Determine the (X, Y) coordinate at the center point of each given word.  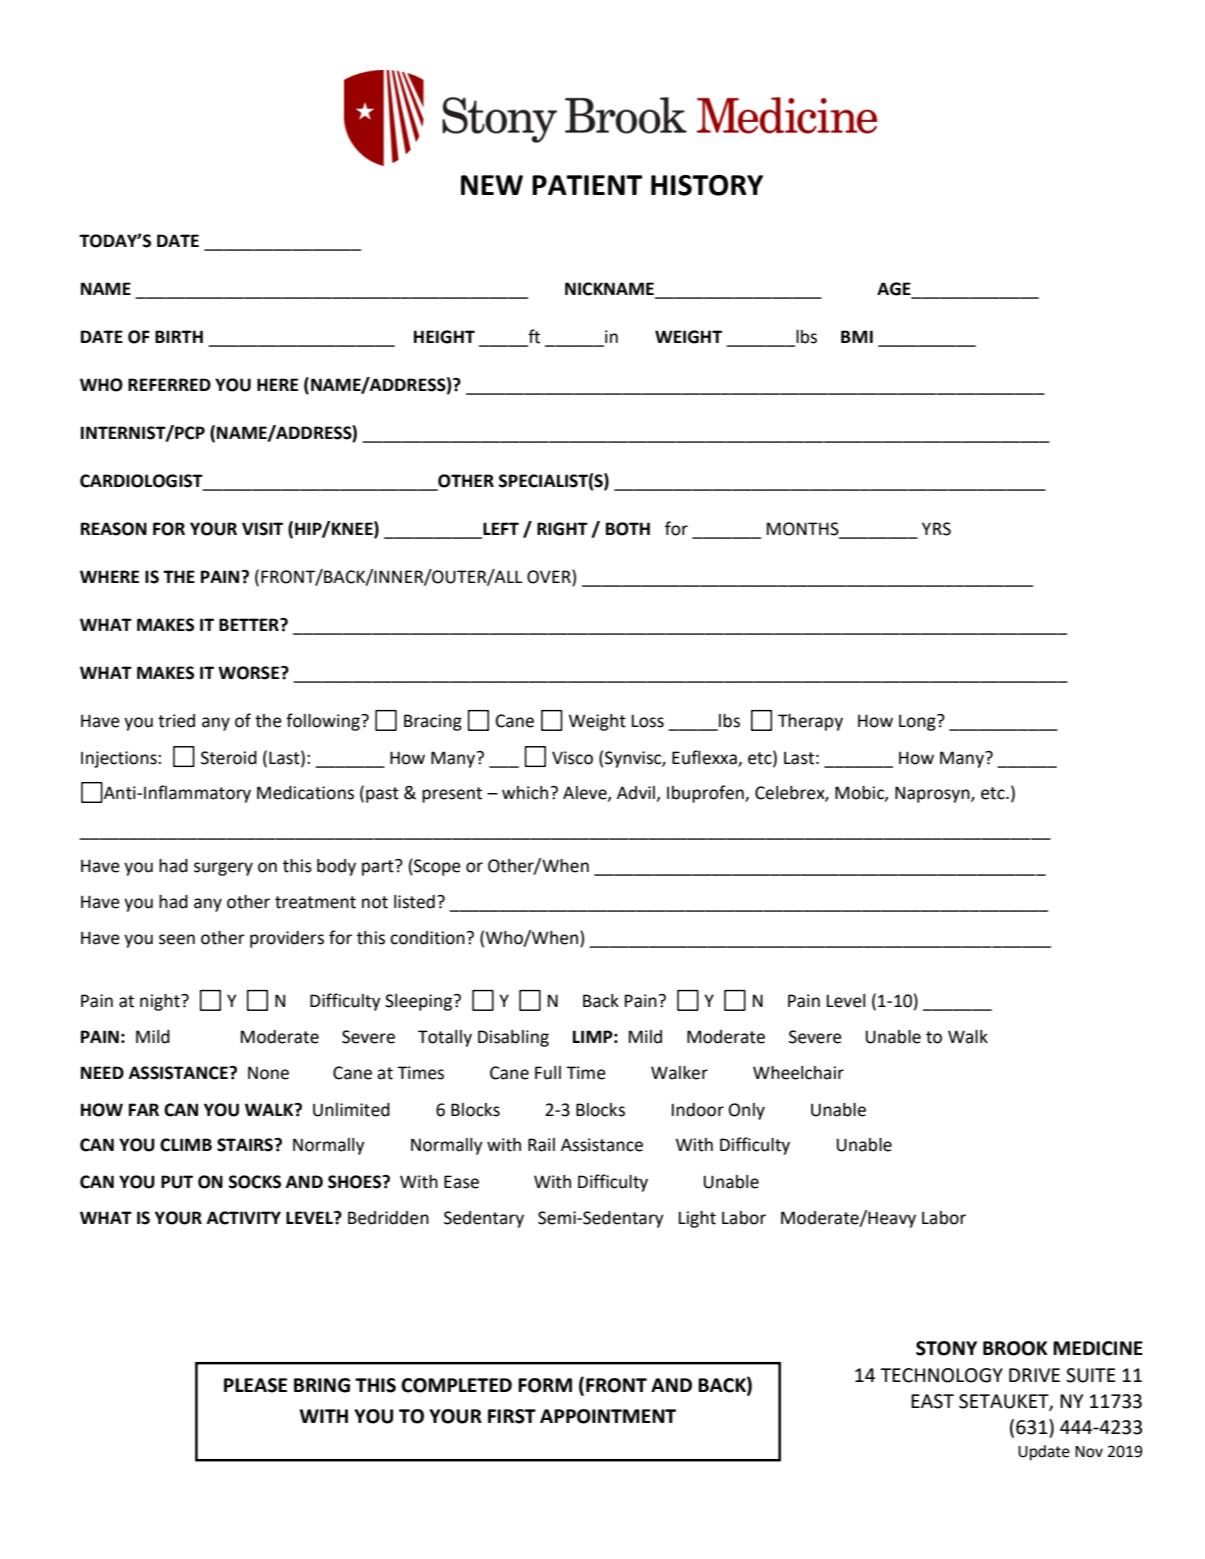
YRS (936, 529)
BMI (857, 336)
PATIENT (587, 185)
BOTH (628, 529)
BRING (322, 1385)
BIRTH (179, 336)
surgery (223, 869)
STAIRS (246, 1145)
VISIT (262, 529)
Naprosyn (933, 794)
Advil (637, 794)
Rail (541, 1145)
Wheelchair (798, 1073)
